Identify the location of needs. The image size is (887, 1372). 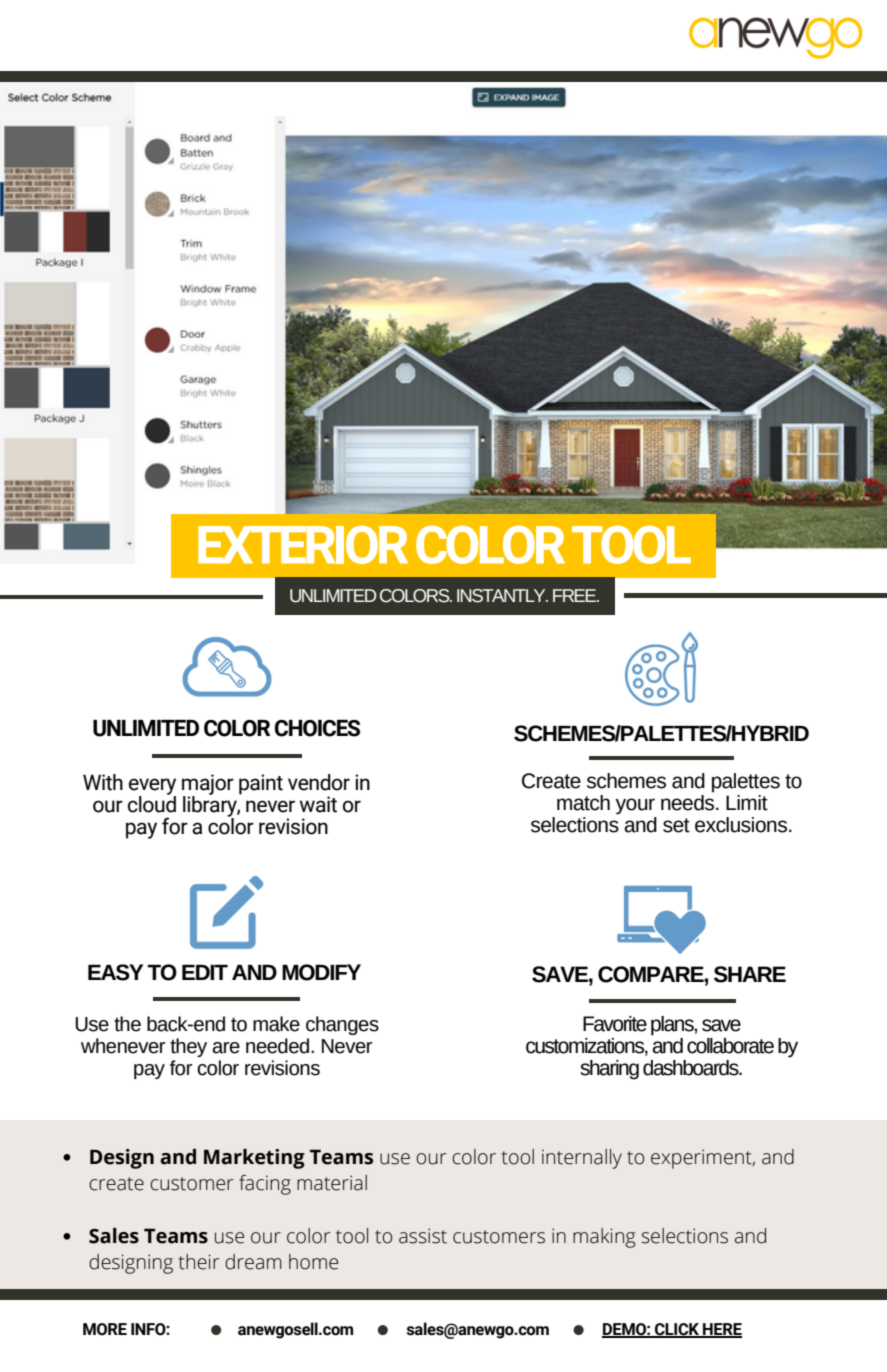
(689, 801).
